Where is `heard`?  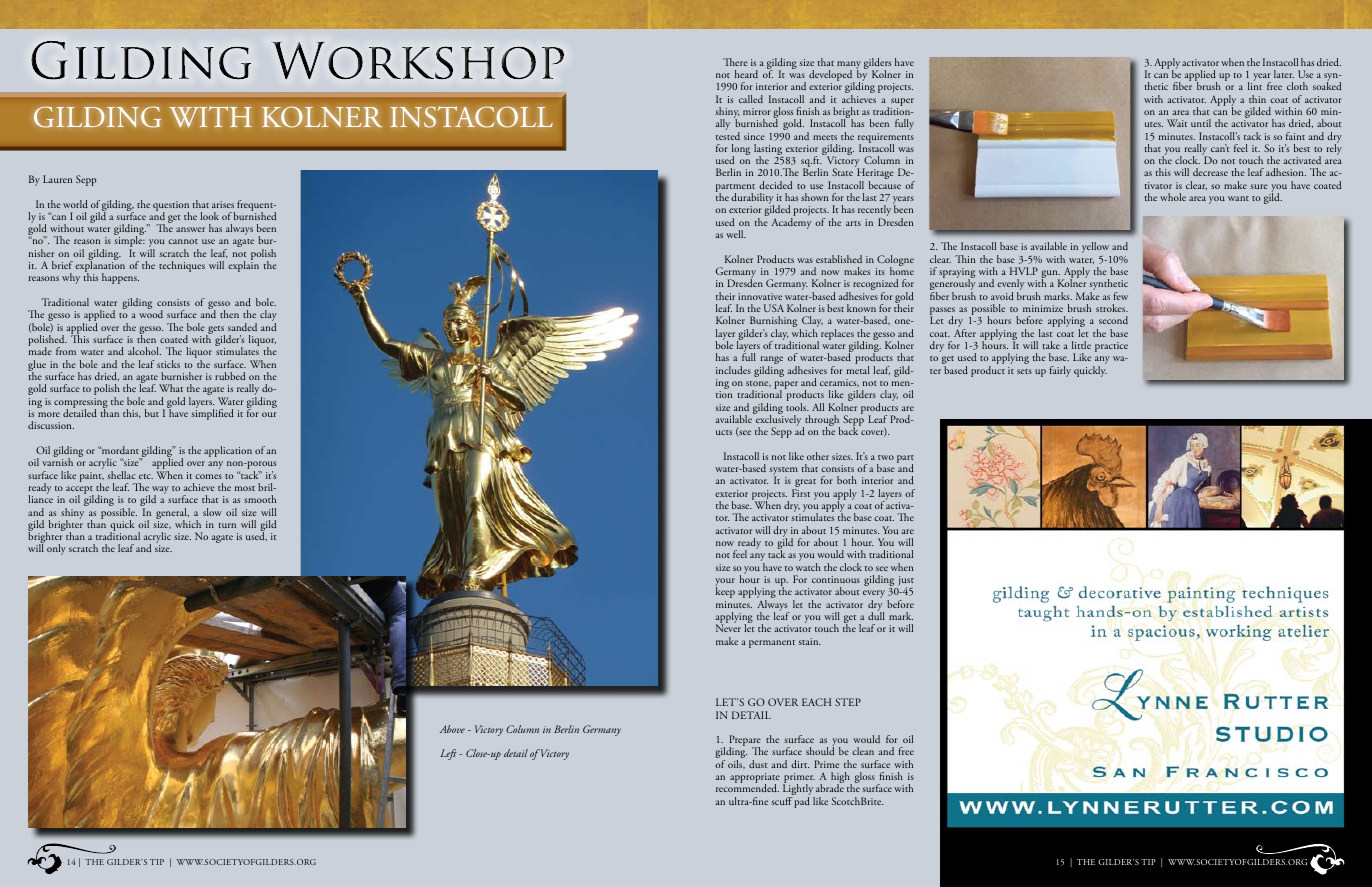
heard is located at coordinates (746, 74).
